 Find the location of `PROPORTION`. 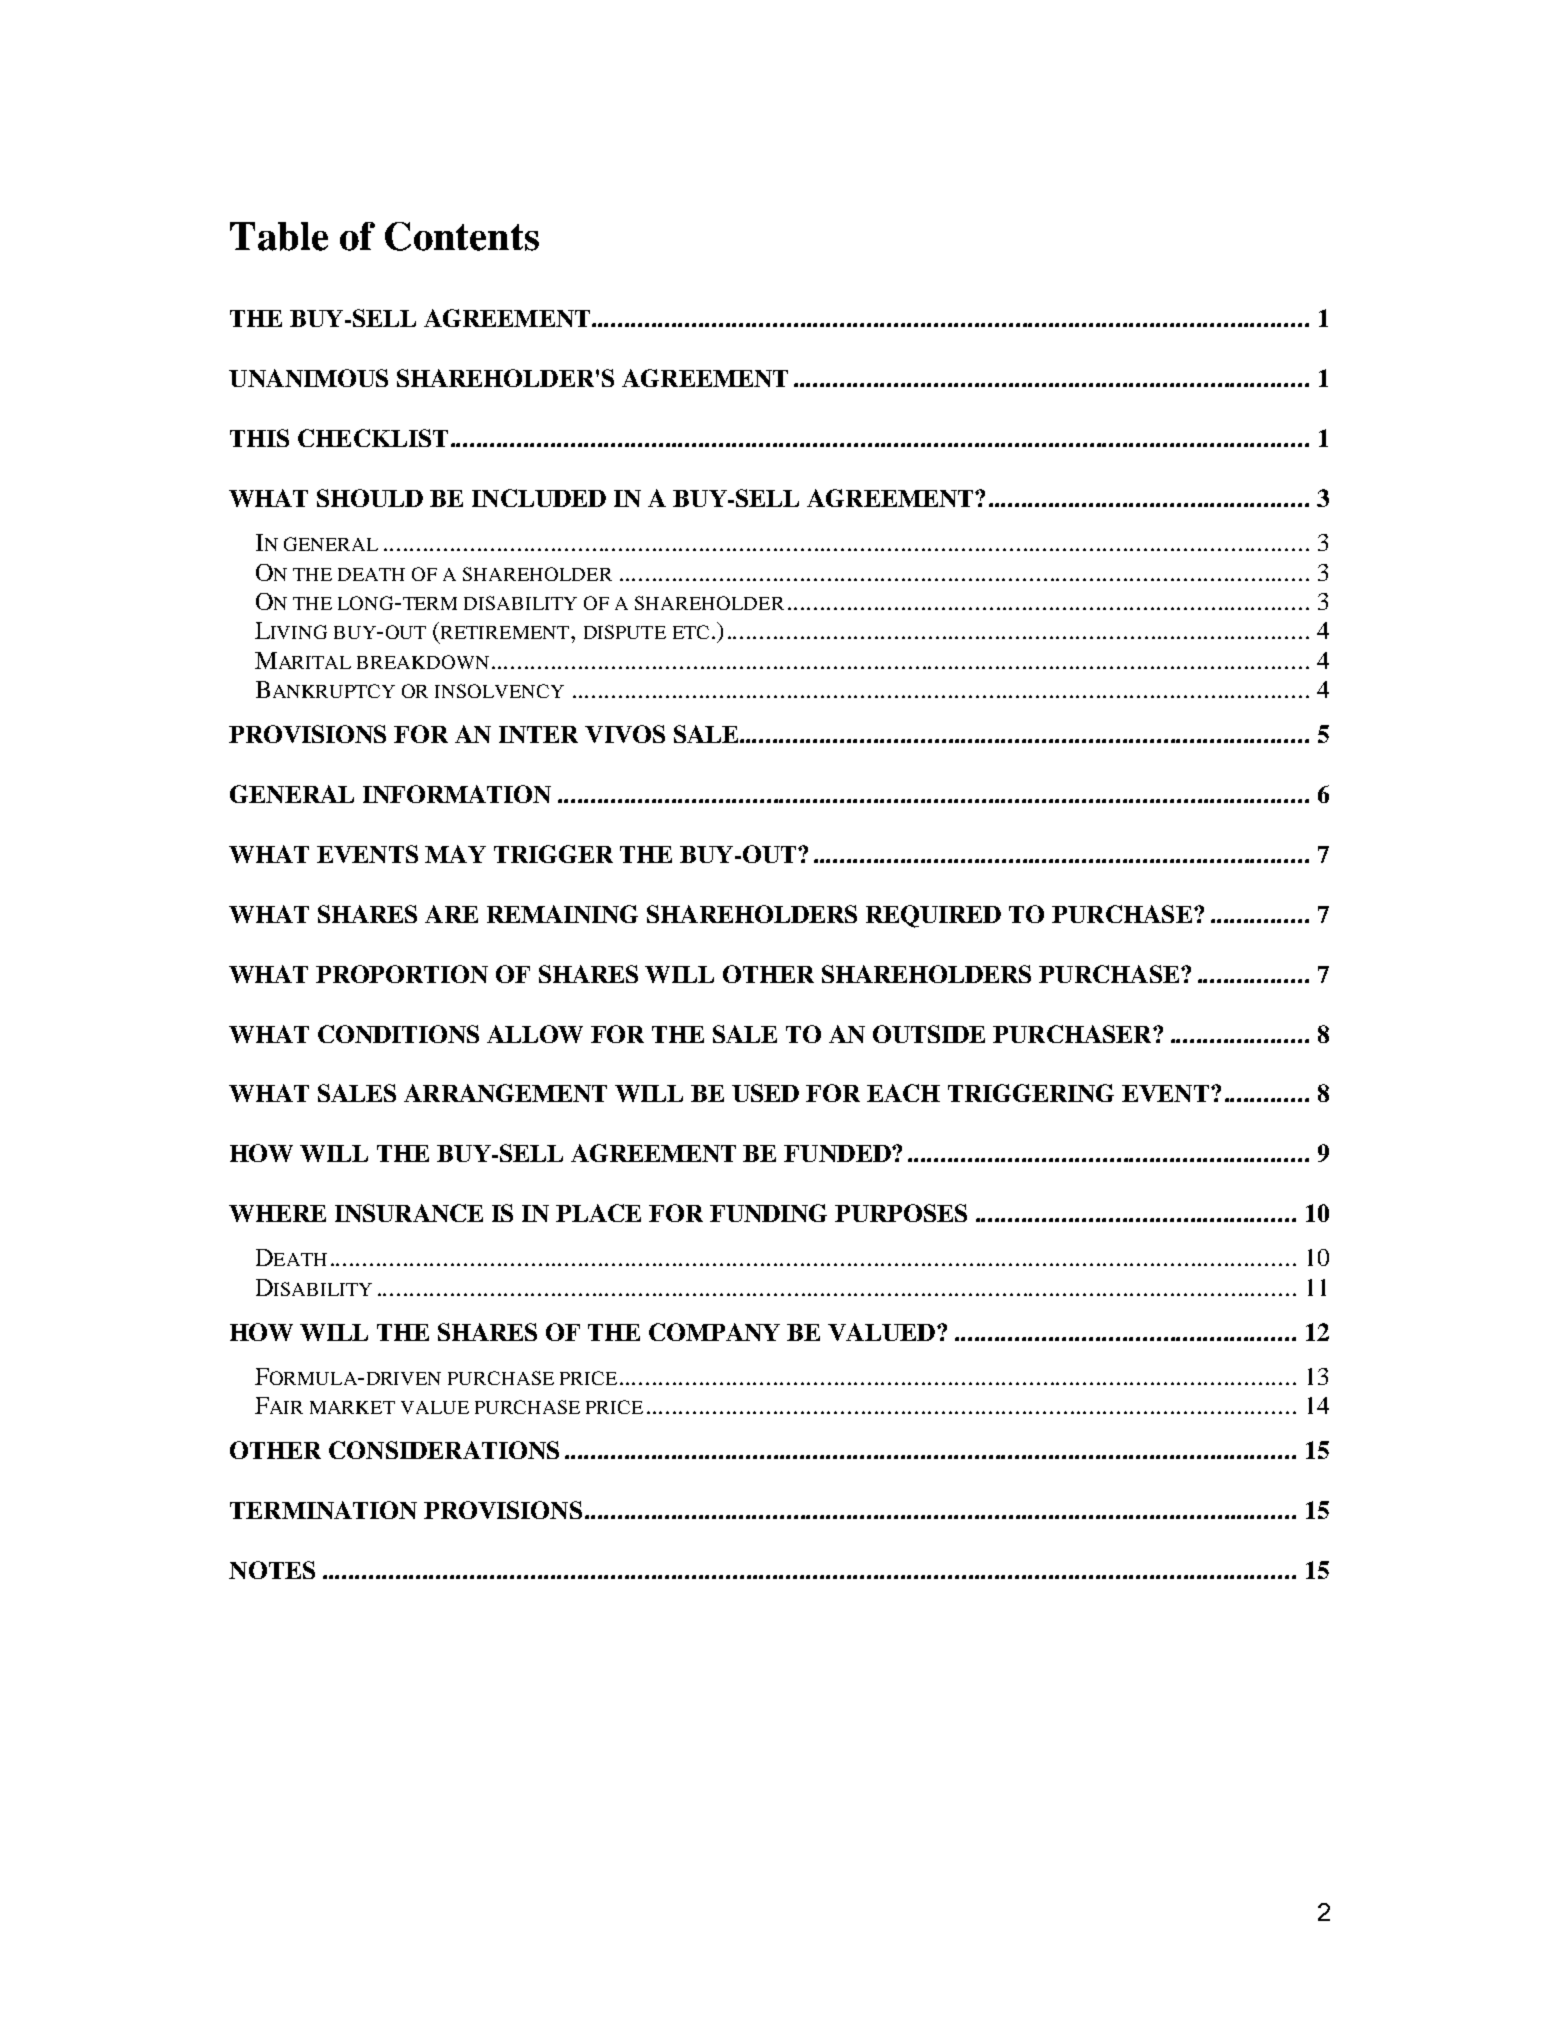

PROPORTION is located at coordinates (402, 974).
